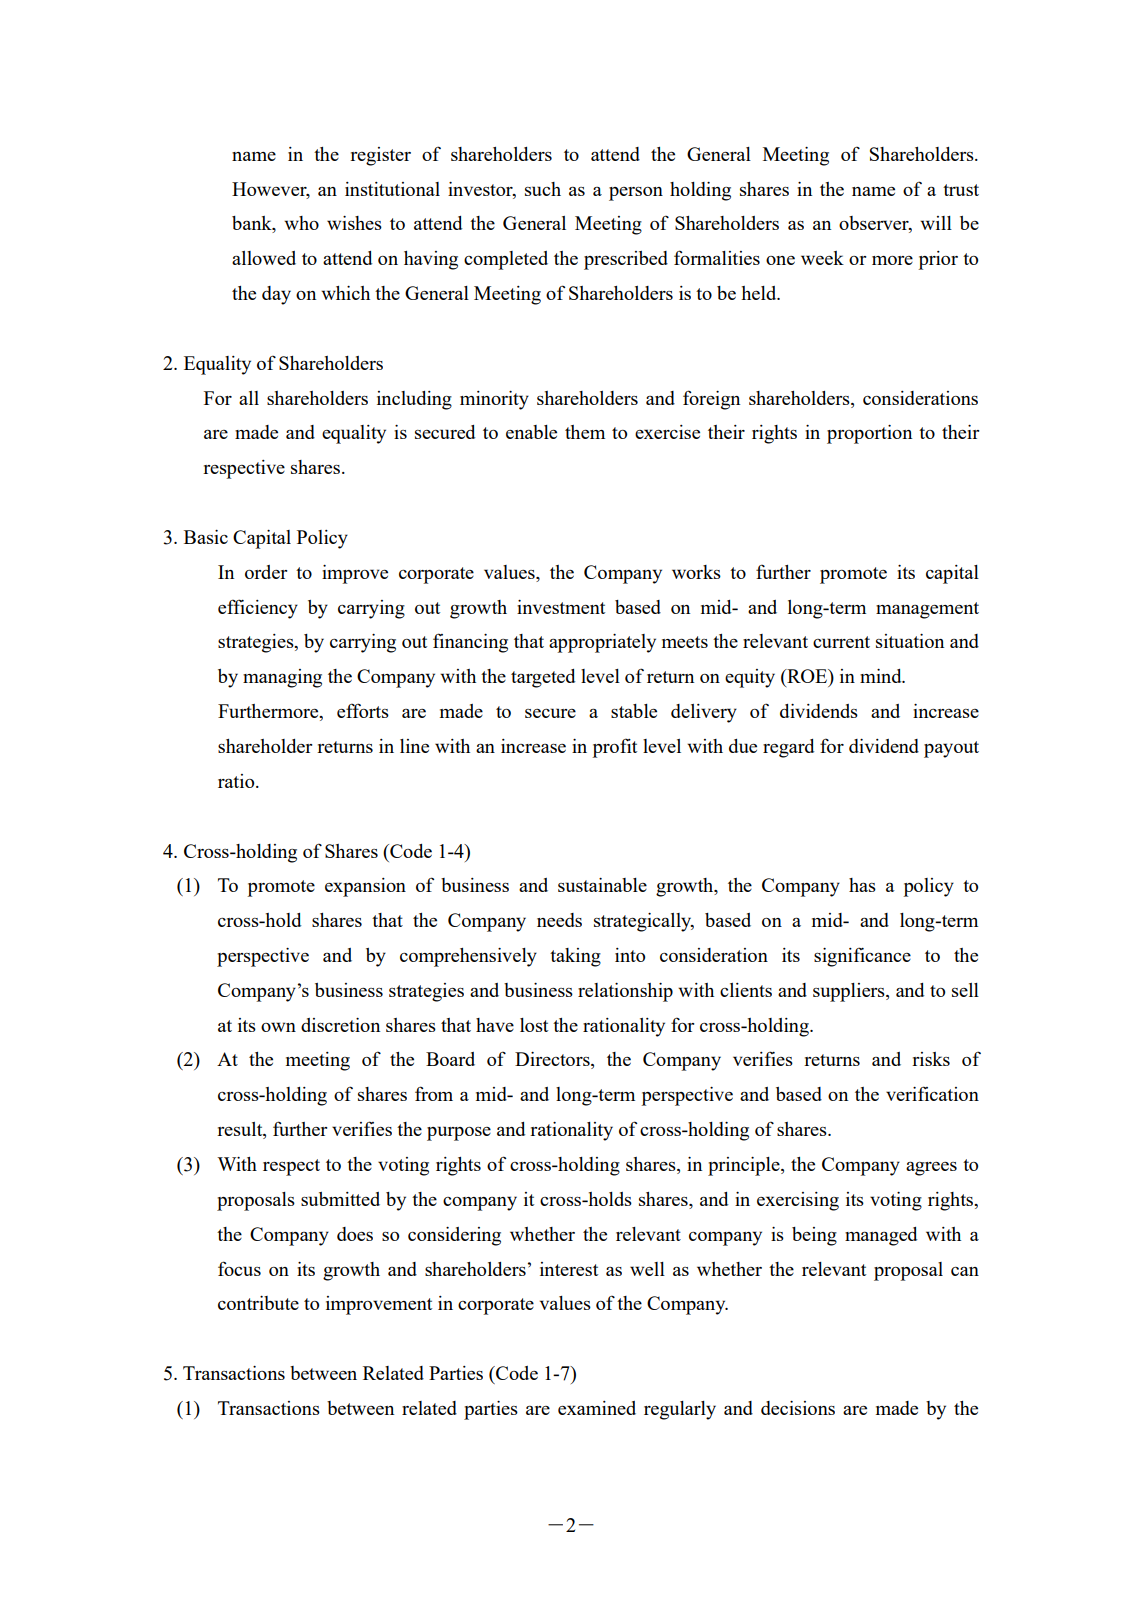 Image resolution: width=1142 pixels, height=1616 pixels. I want to click on will, so click(936, 223).
